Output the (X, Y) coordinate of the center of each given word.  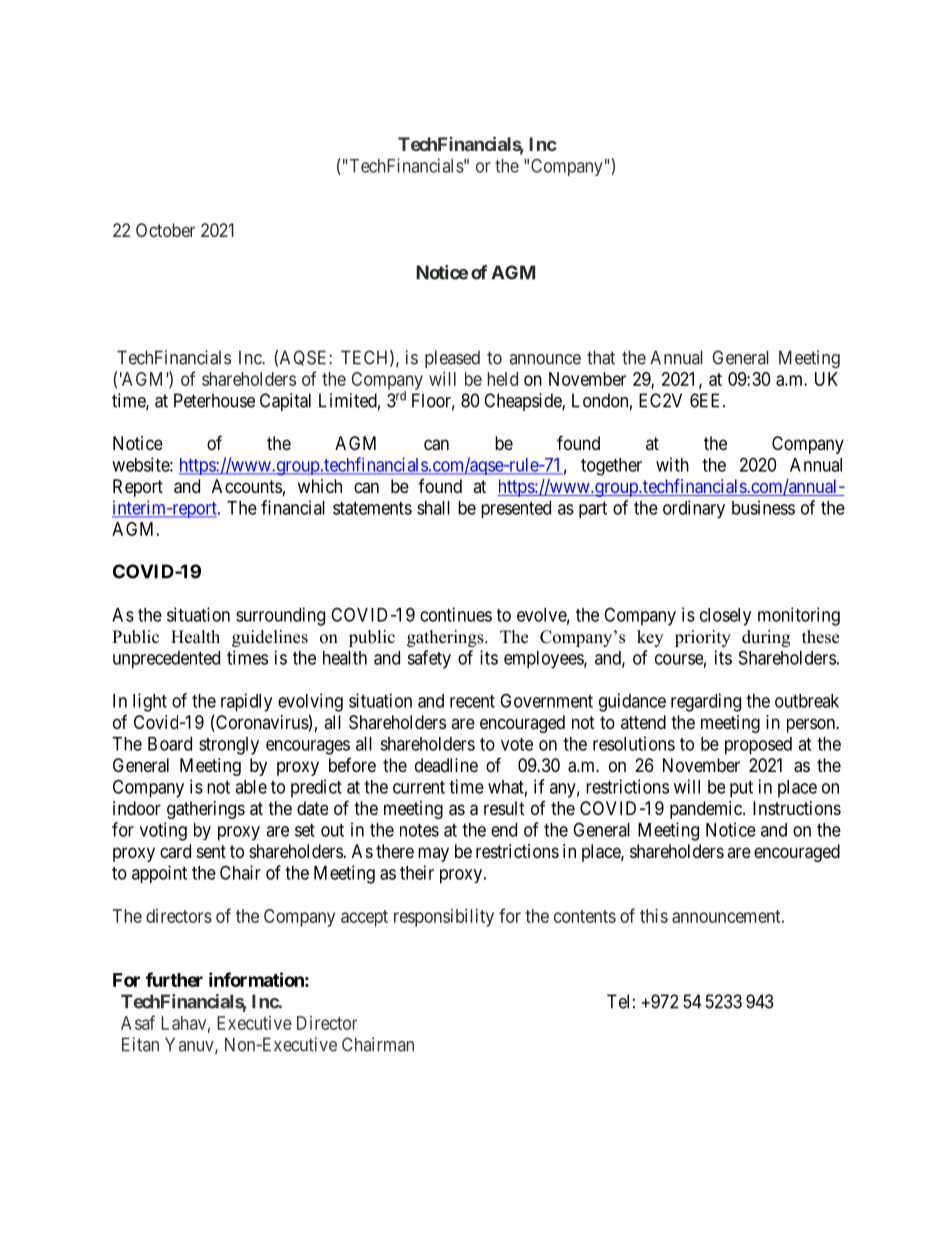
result (504, 808)
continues (456, 614)
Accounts (247, 486)
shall (433, 508)
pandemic (707, 810)
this (654, 916)
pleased (452, 359)
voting (163, 831)
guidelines (270, 638)
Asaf (138, 1022)
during (766, 638)
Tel (618, 1001)
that (601, 357)
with (672, 464)
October (165, 230)
